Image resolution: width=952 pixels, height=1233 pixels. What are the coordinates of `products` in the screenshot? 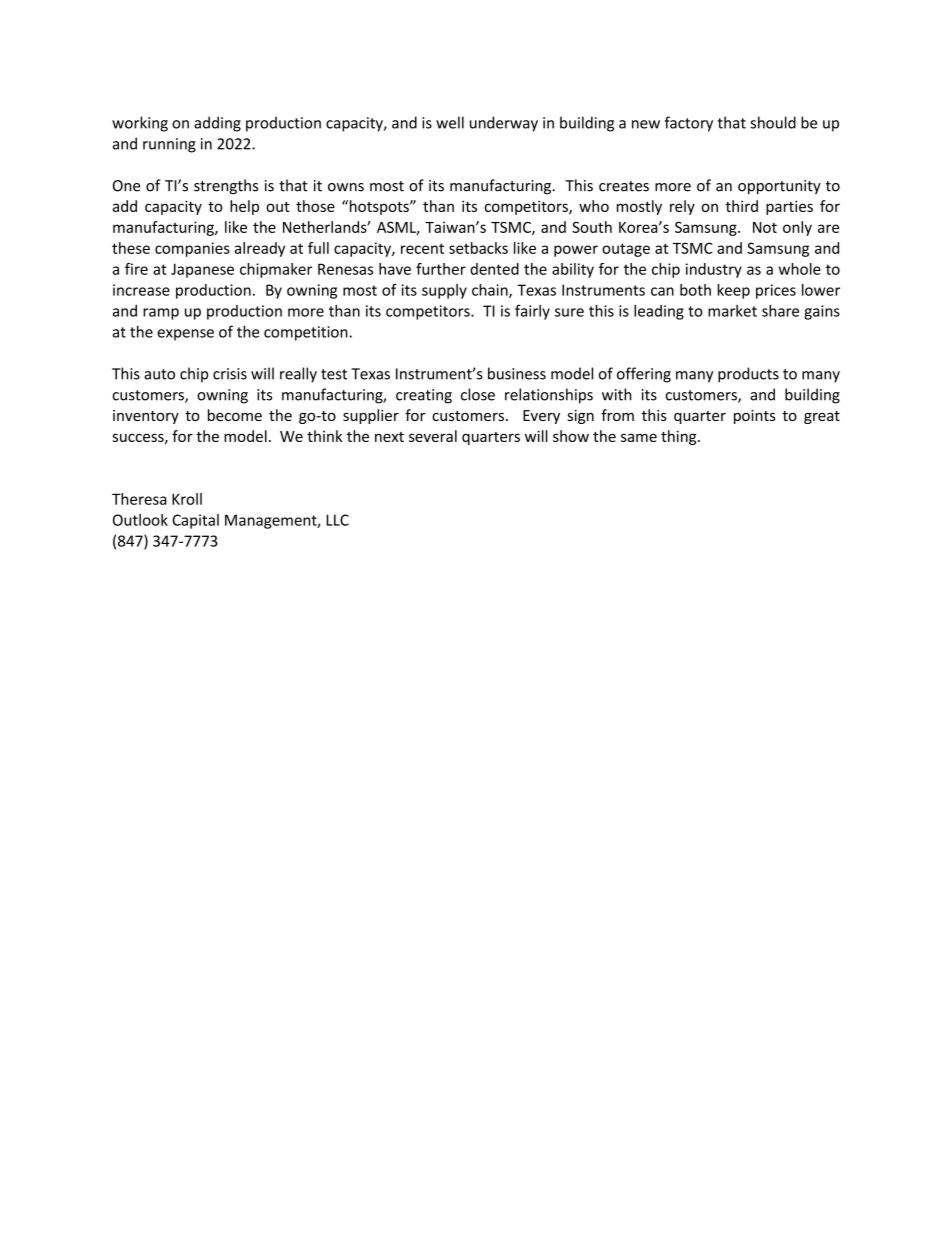 It's located at (748, 375).
